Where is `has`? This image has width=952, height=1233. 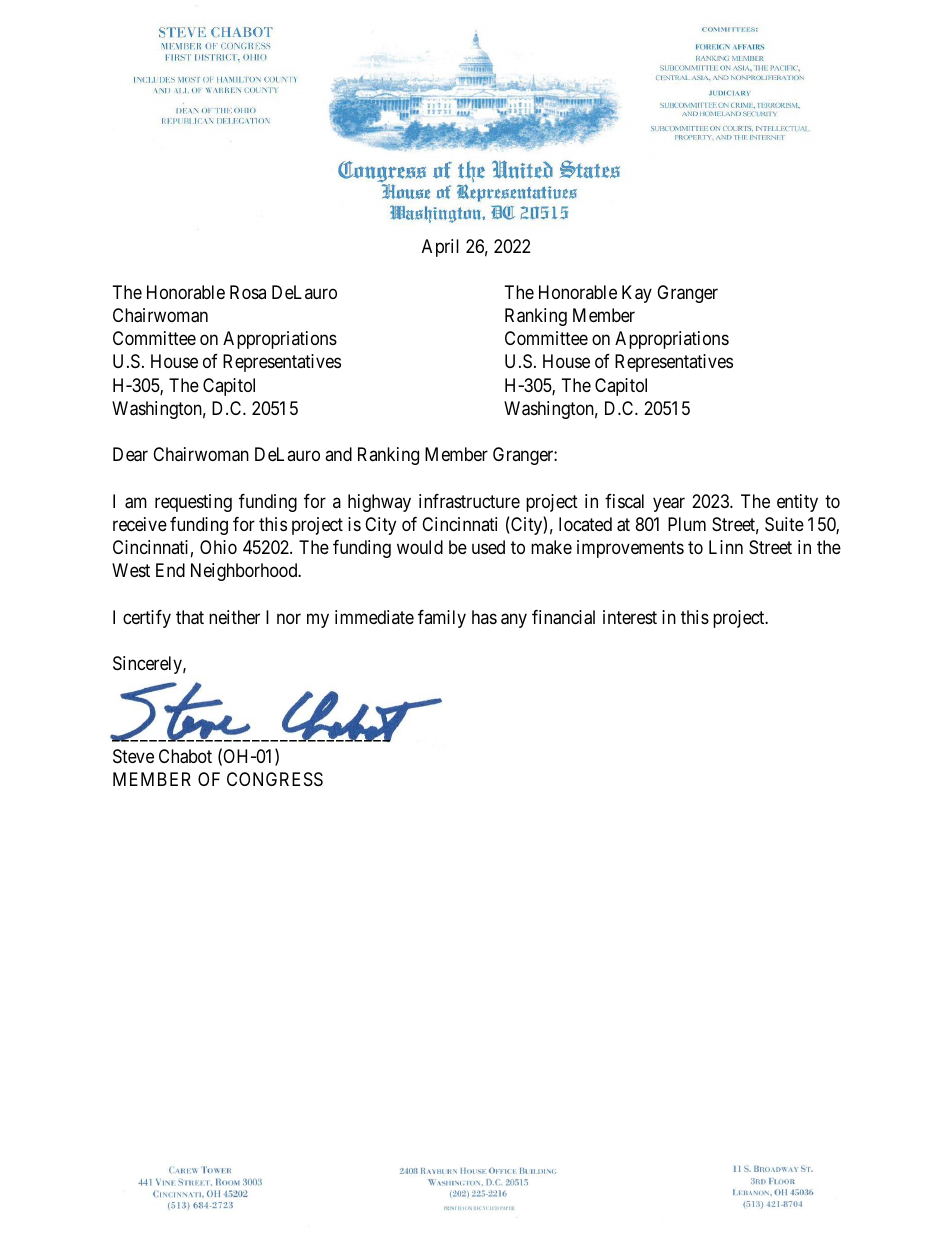
has is located at coordinates (484, 617).
